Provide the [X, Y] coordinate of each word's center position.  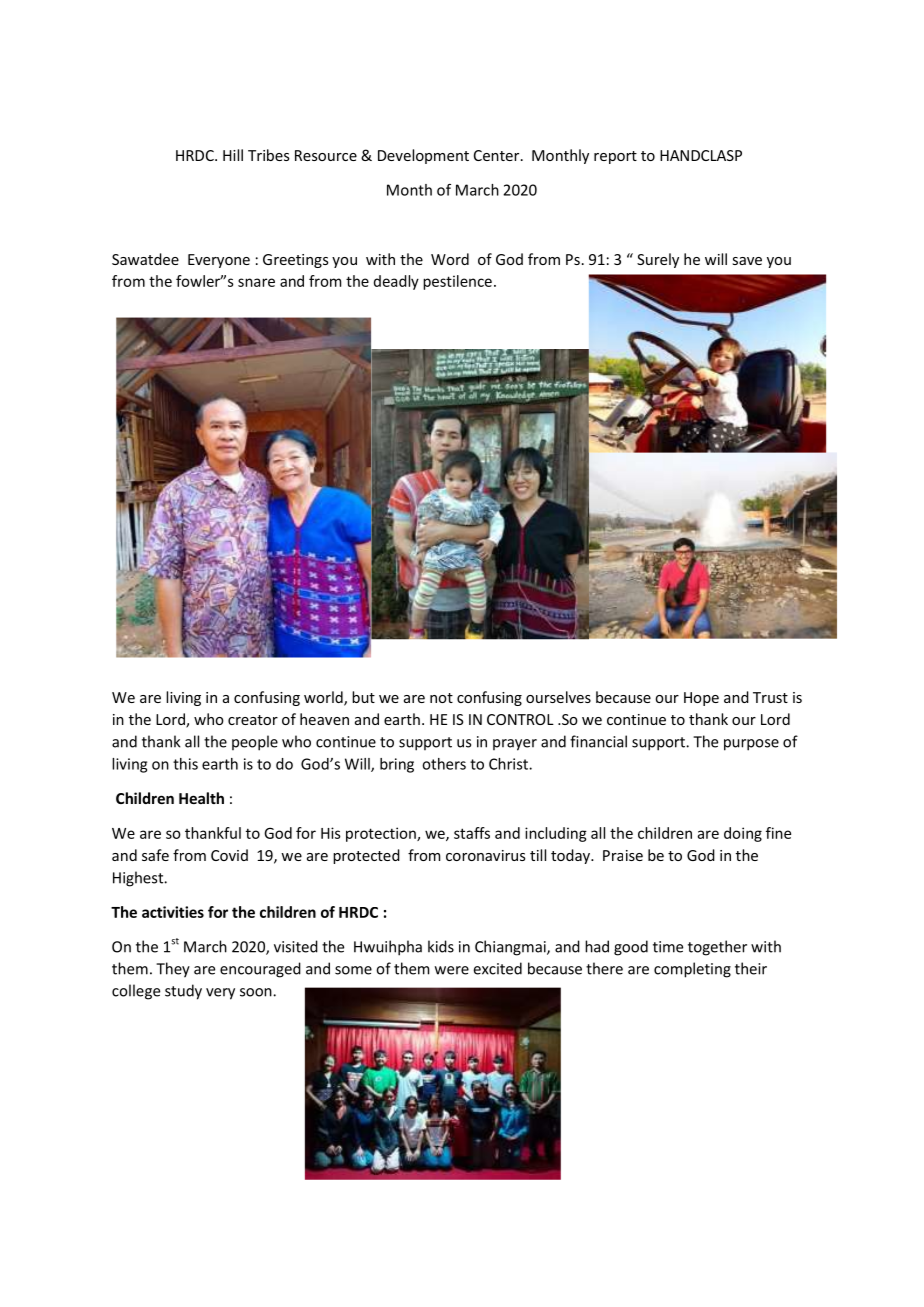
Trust [770, 697]
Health [201, 798]
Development [423, 156]
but [363, 697]
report [615, 157]
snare [256, 282]
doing [743, 834]
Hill [233, 155]
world [324, 698]
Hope [701, 699]
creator [253, 720]
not [441, 698]
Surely [658, 260]
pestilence [457, 282]
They [173, 970]
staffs [472, 833]
